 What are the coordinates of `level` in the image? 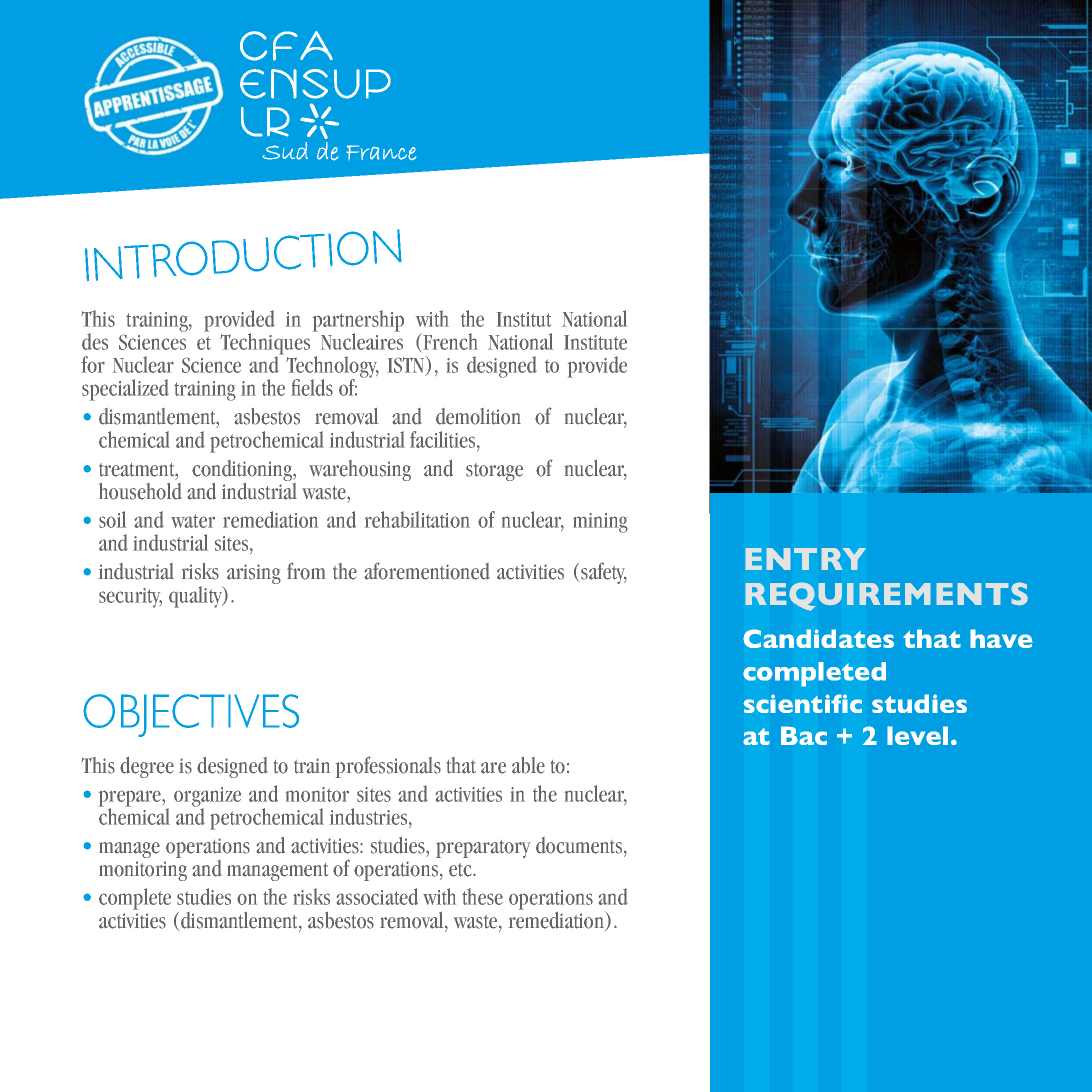 It's located at (917, 735).
